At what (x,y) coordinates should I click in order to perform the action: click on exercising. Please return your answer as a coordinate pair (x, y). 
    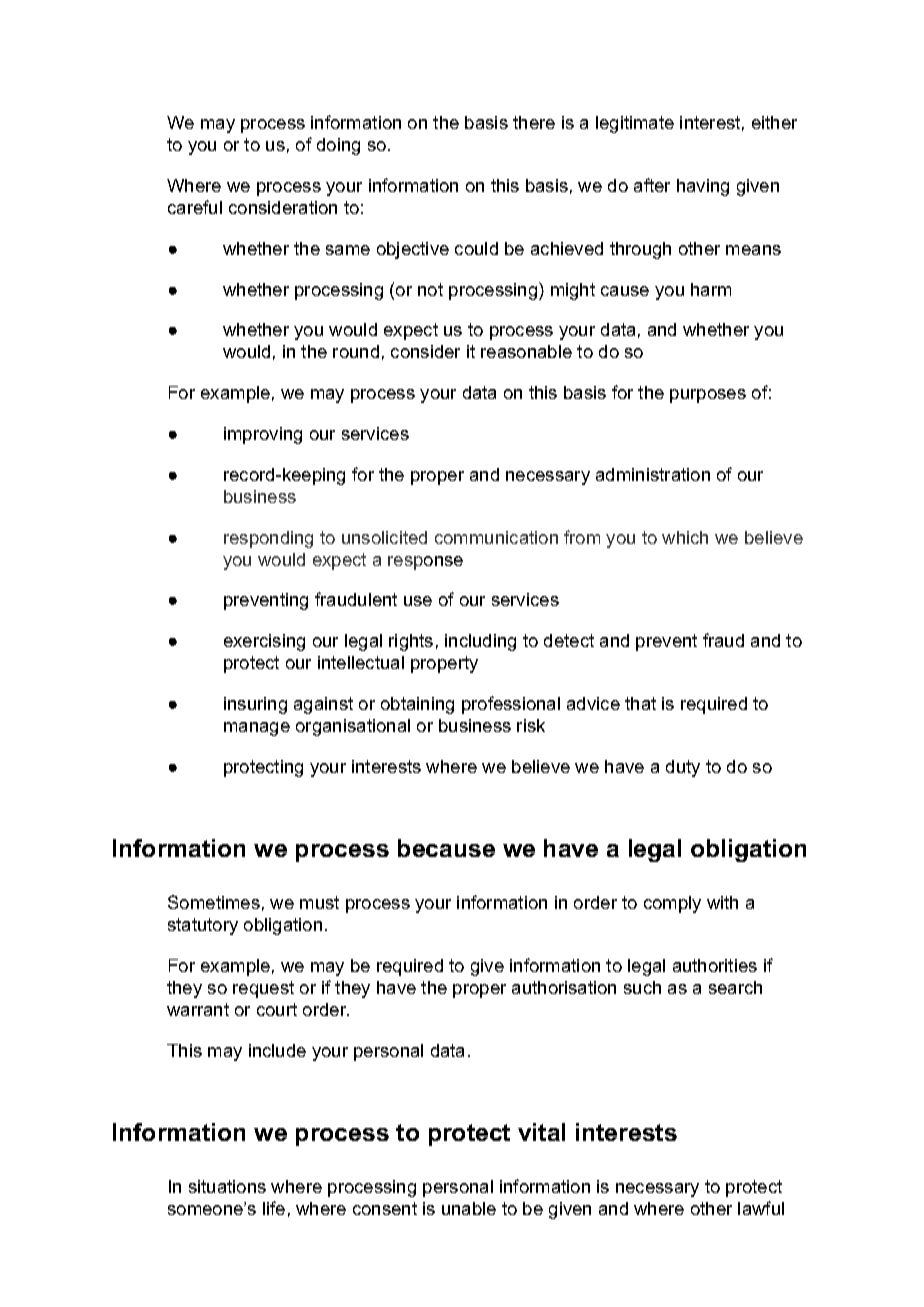
    Looking at the image, I should click on (264, 642).
